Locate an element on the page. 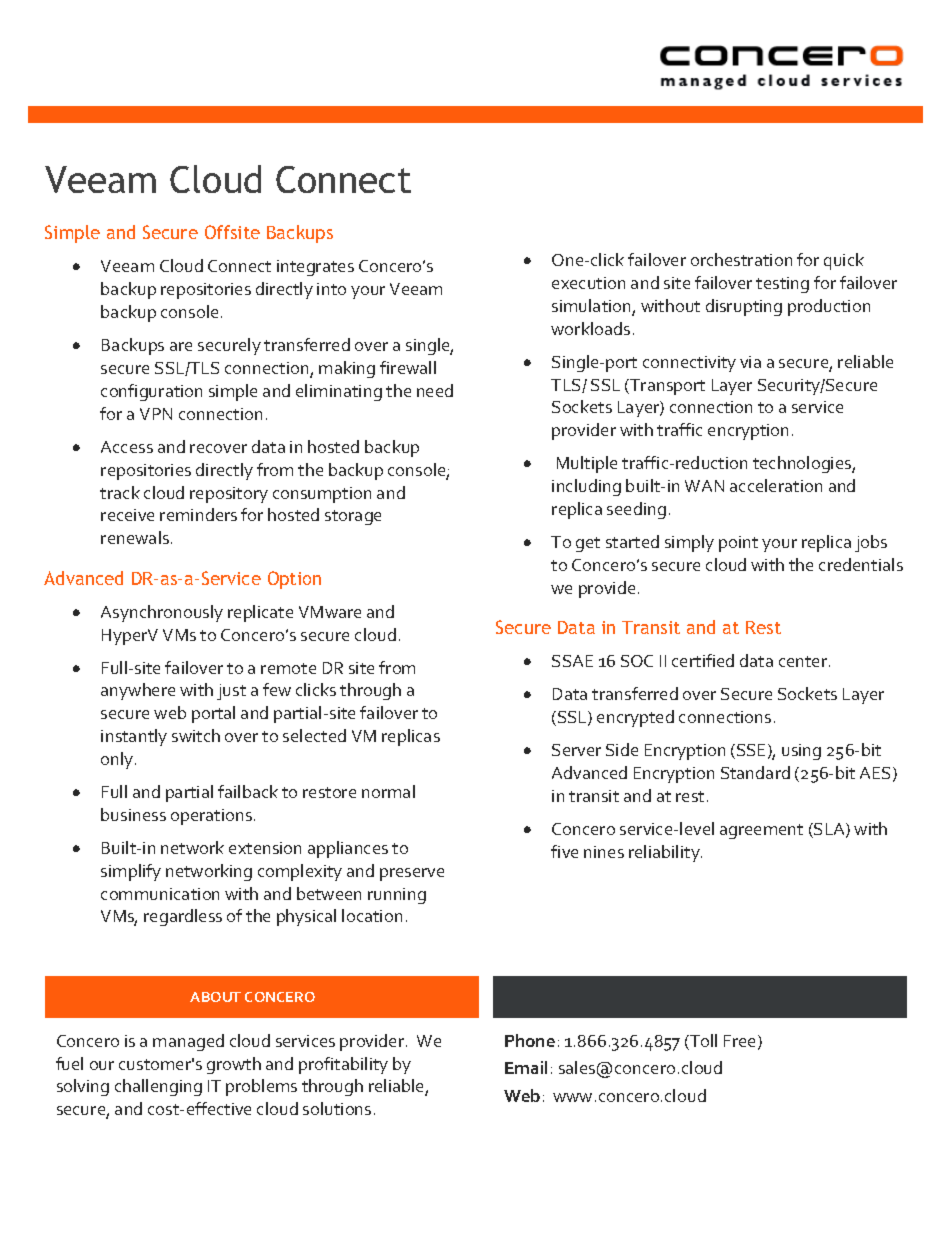  integrates is located at coordinates (315, 268).
